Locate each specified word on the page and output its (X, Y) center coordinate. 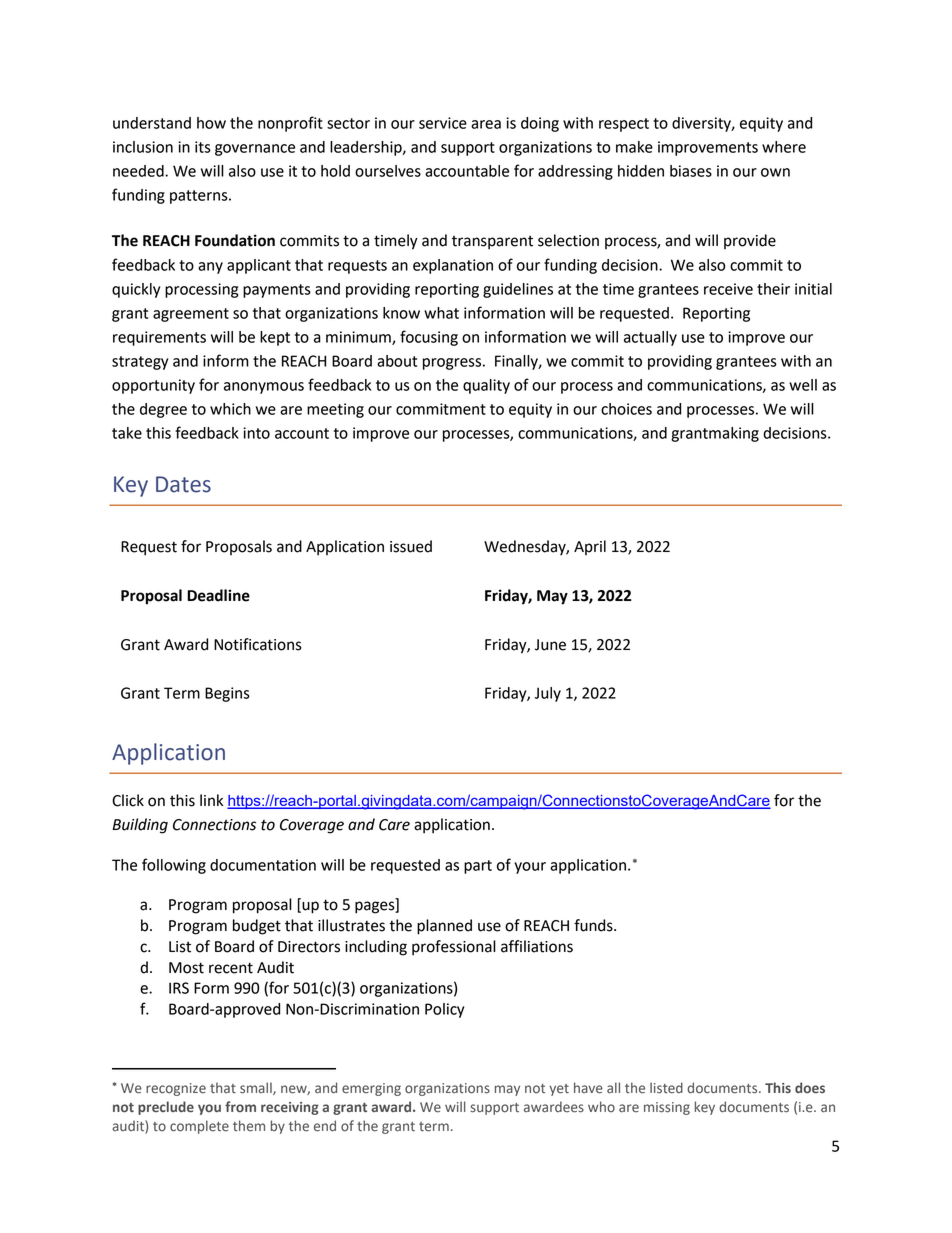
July (548, 694)
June (550, 645)
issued (411, 546)
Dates (183, 484)
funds (594, 925)
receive (728, 289)
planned (444, 927)
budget (257, 927)
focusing (429, 338)
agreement (191, 315)
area (486, 124)
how (211, 123)
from (240, 1106)
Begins (227, 694)
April (590, 547)
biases (691, 171)
